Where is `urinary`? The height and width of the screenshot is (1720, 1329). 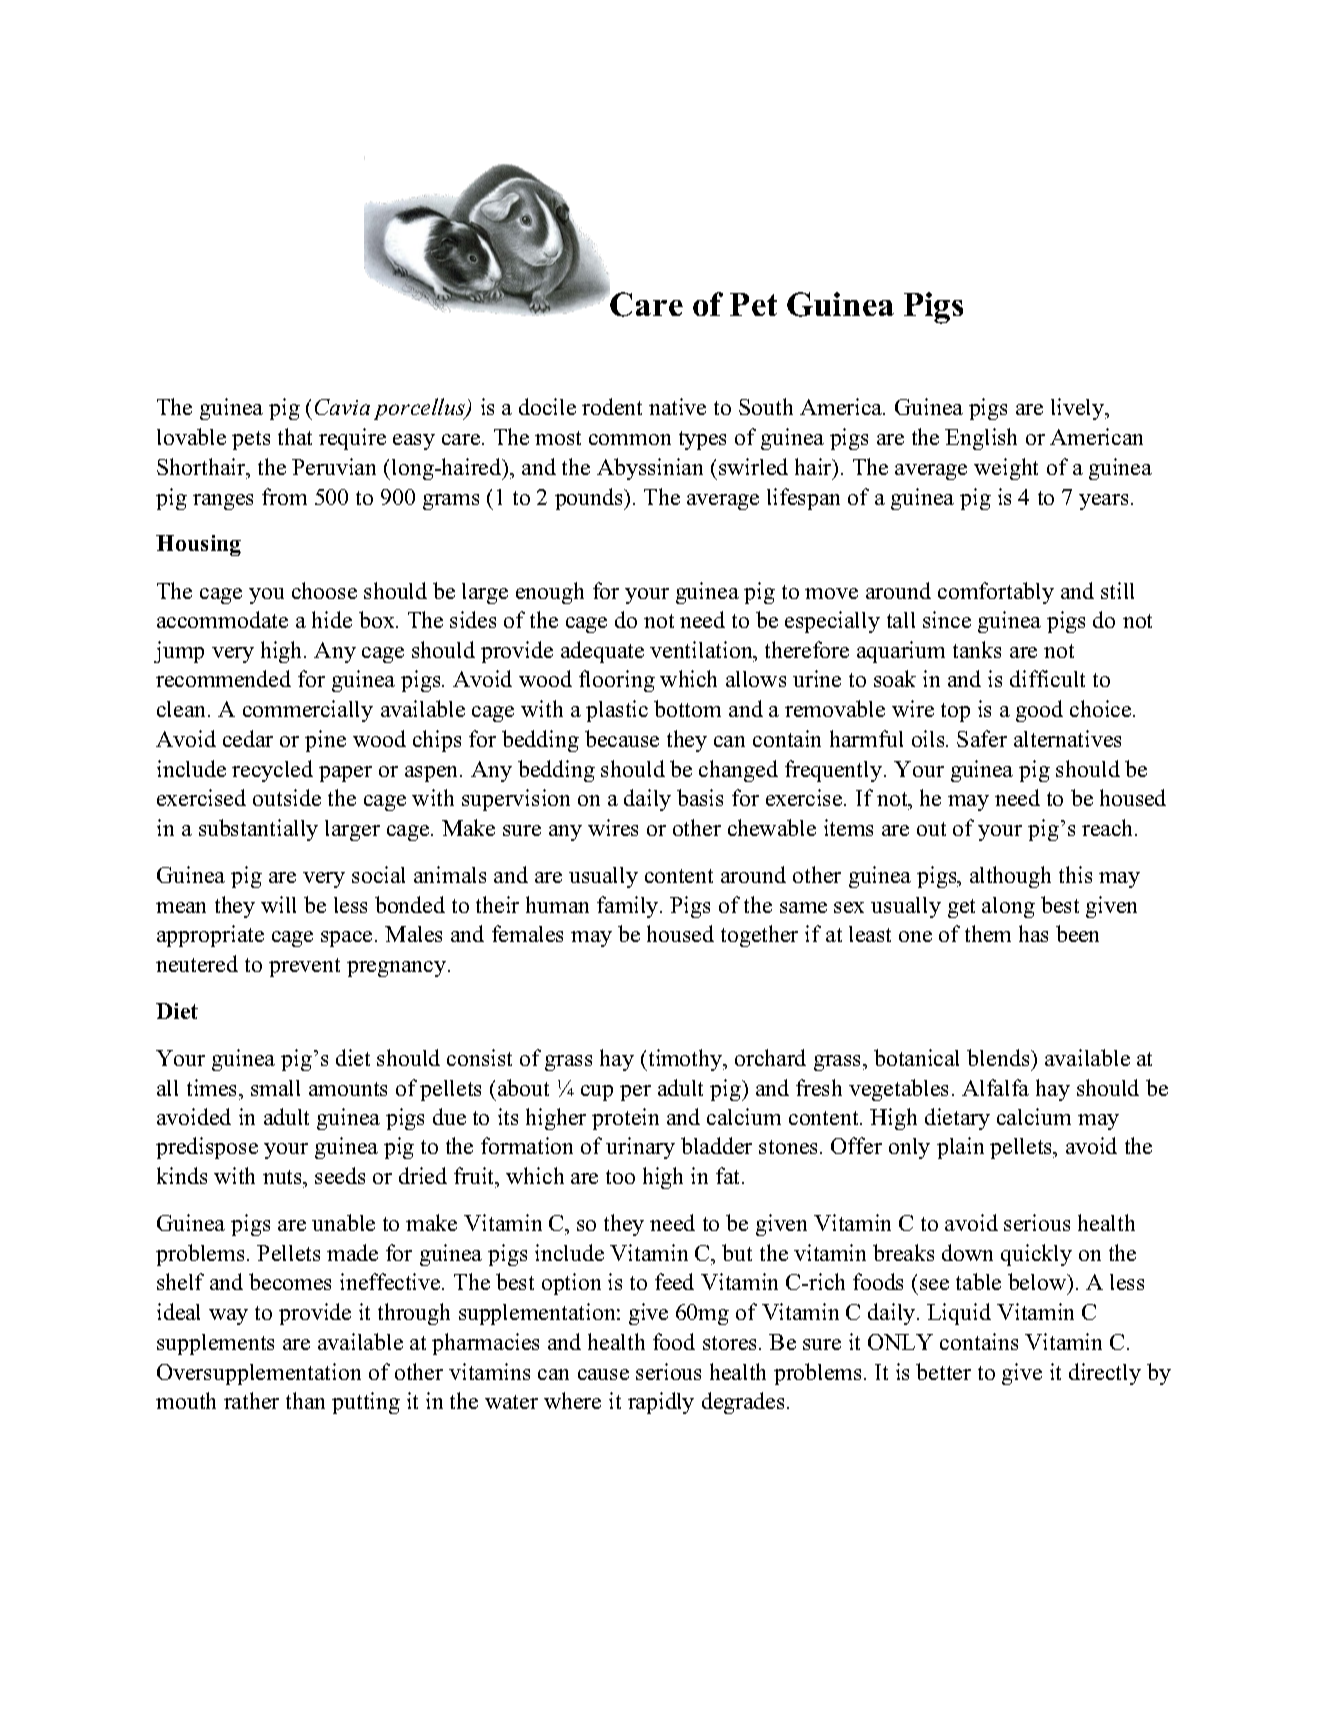 urinary is located at coordinates (640, 1148).
